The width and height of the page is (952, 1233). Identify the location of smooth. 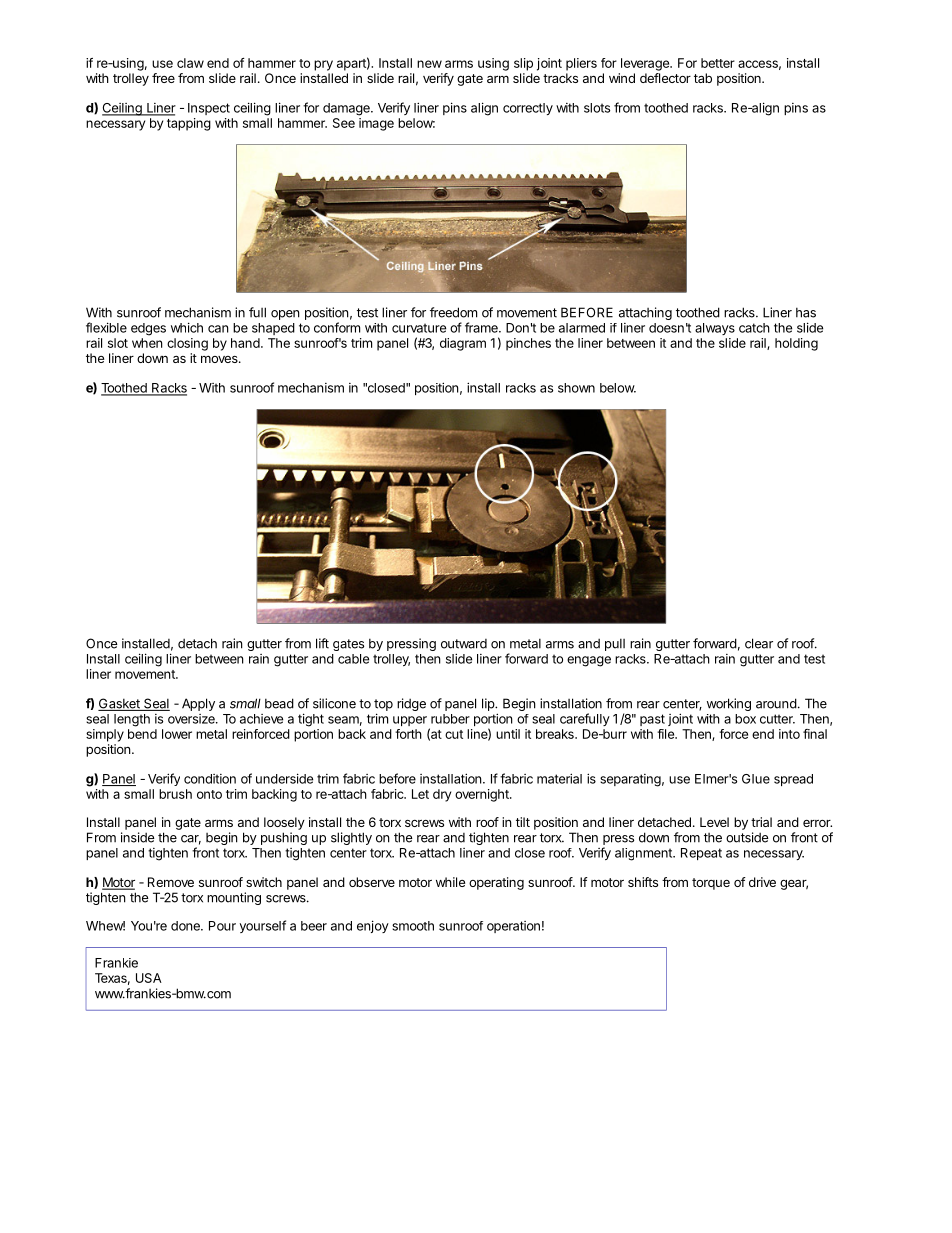
(413, 926).
